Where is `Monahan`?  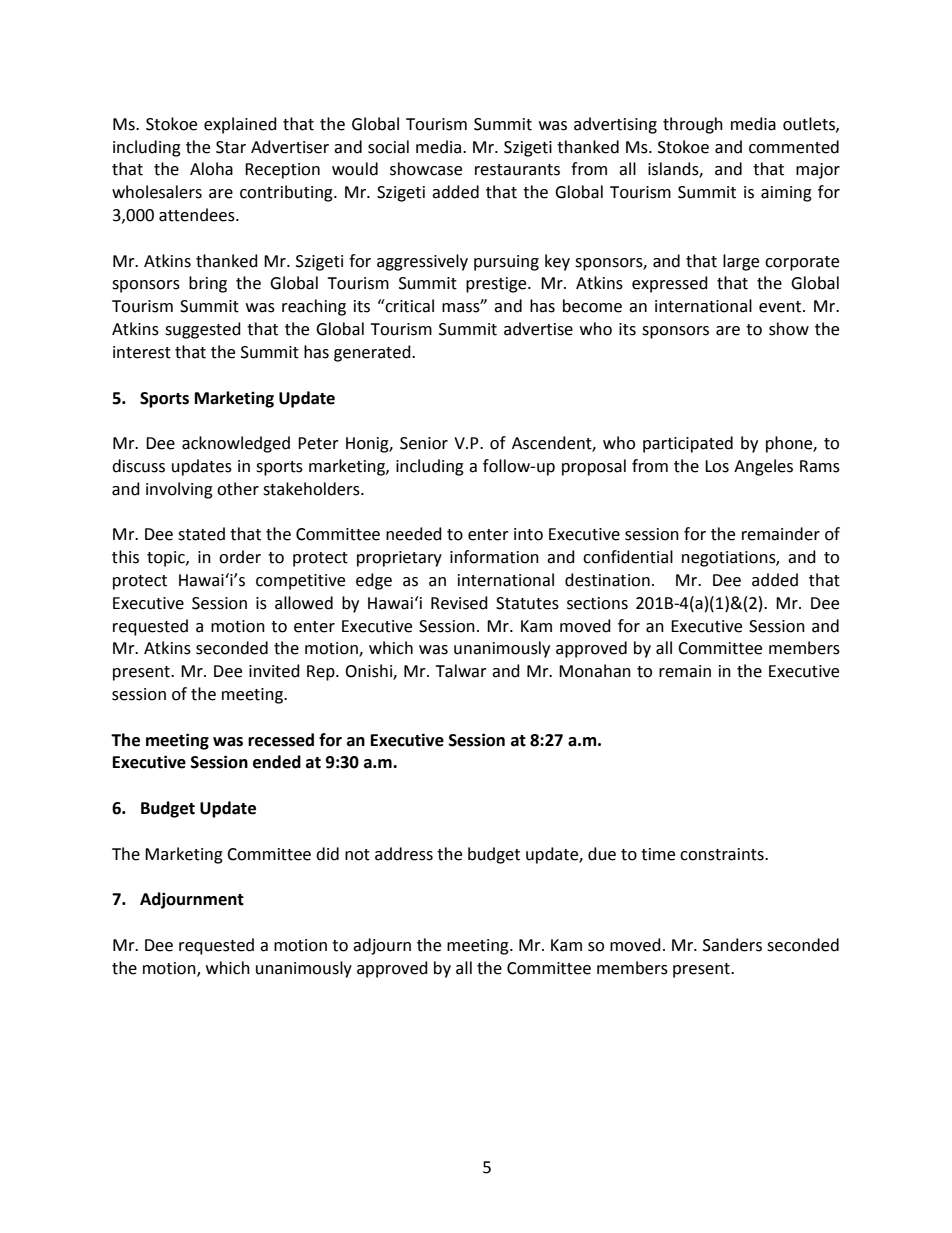
Monahan is located at coordinates (595, 671).
